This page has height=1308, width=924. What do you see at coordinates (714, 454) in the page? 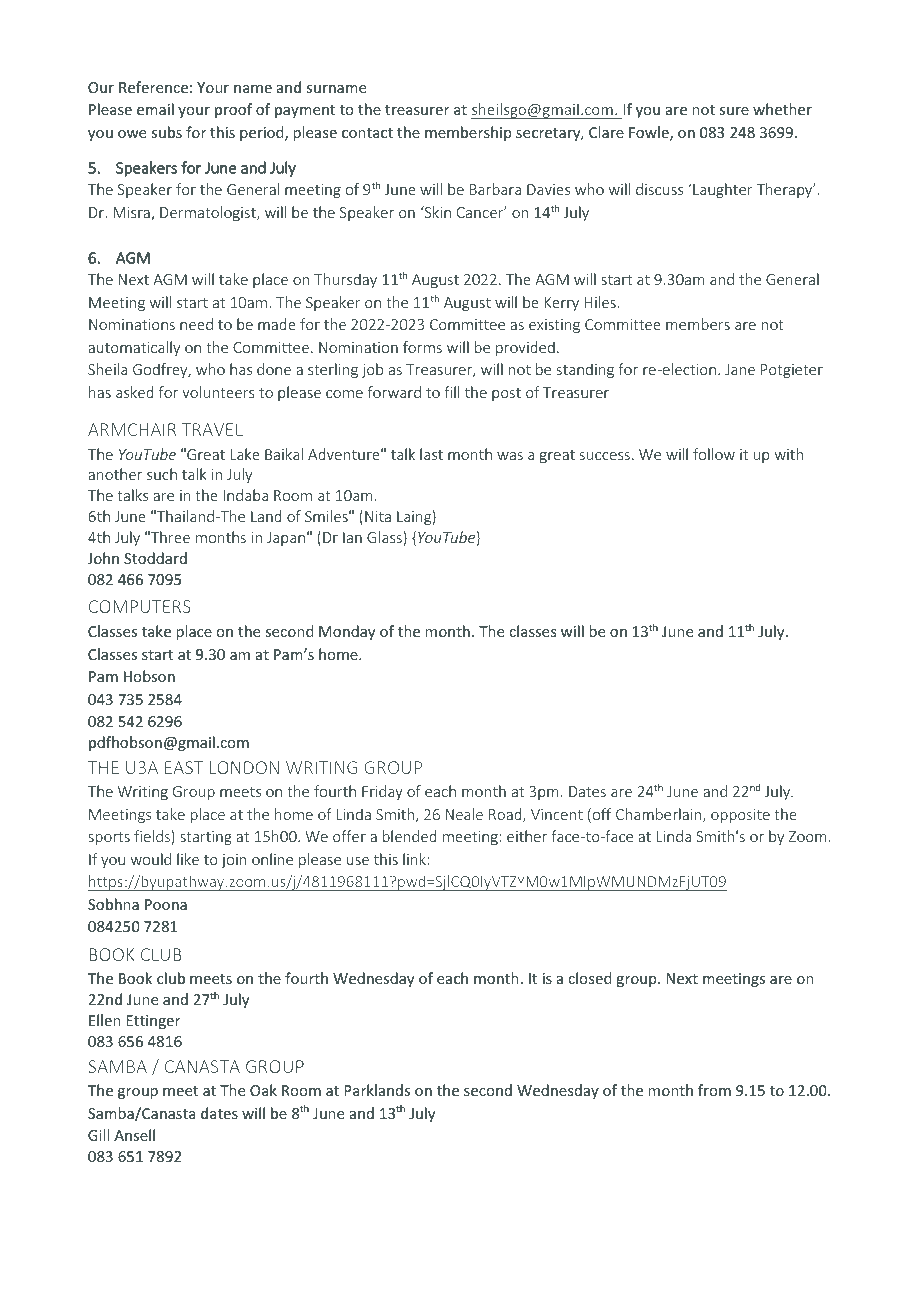
I see `follow` at bounding box center [714, 454].
